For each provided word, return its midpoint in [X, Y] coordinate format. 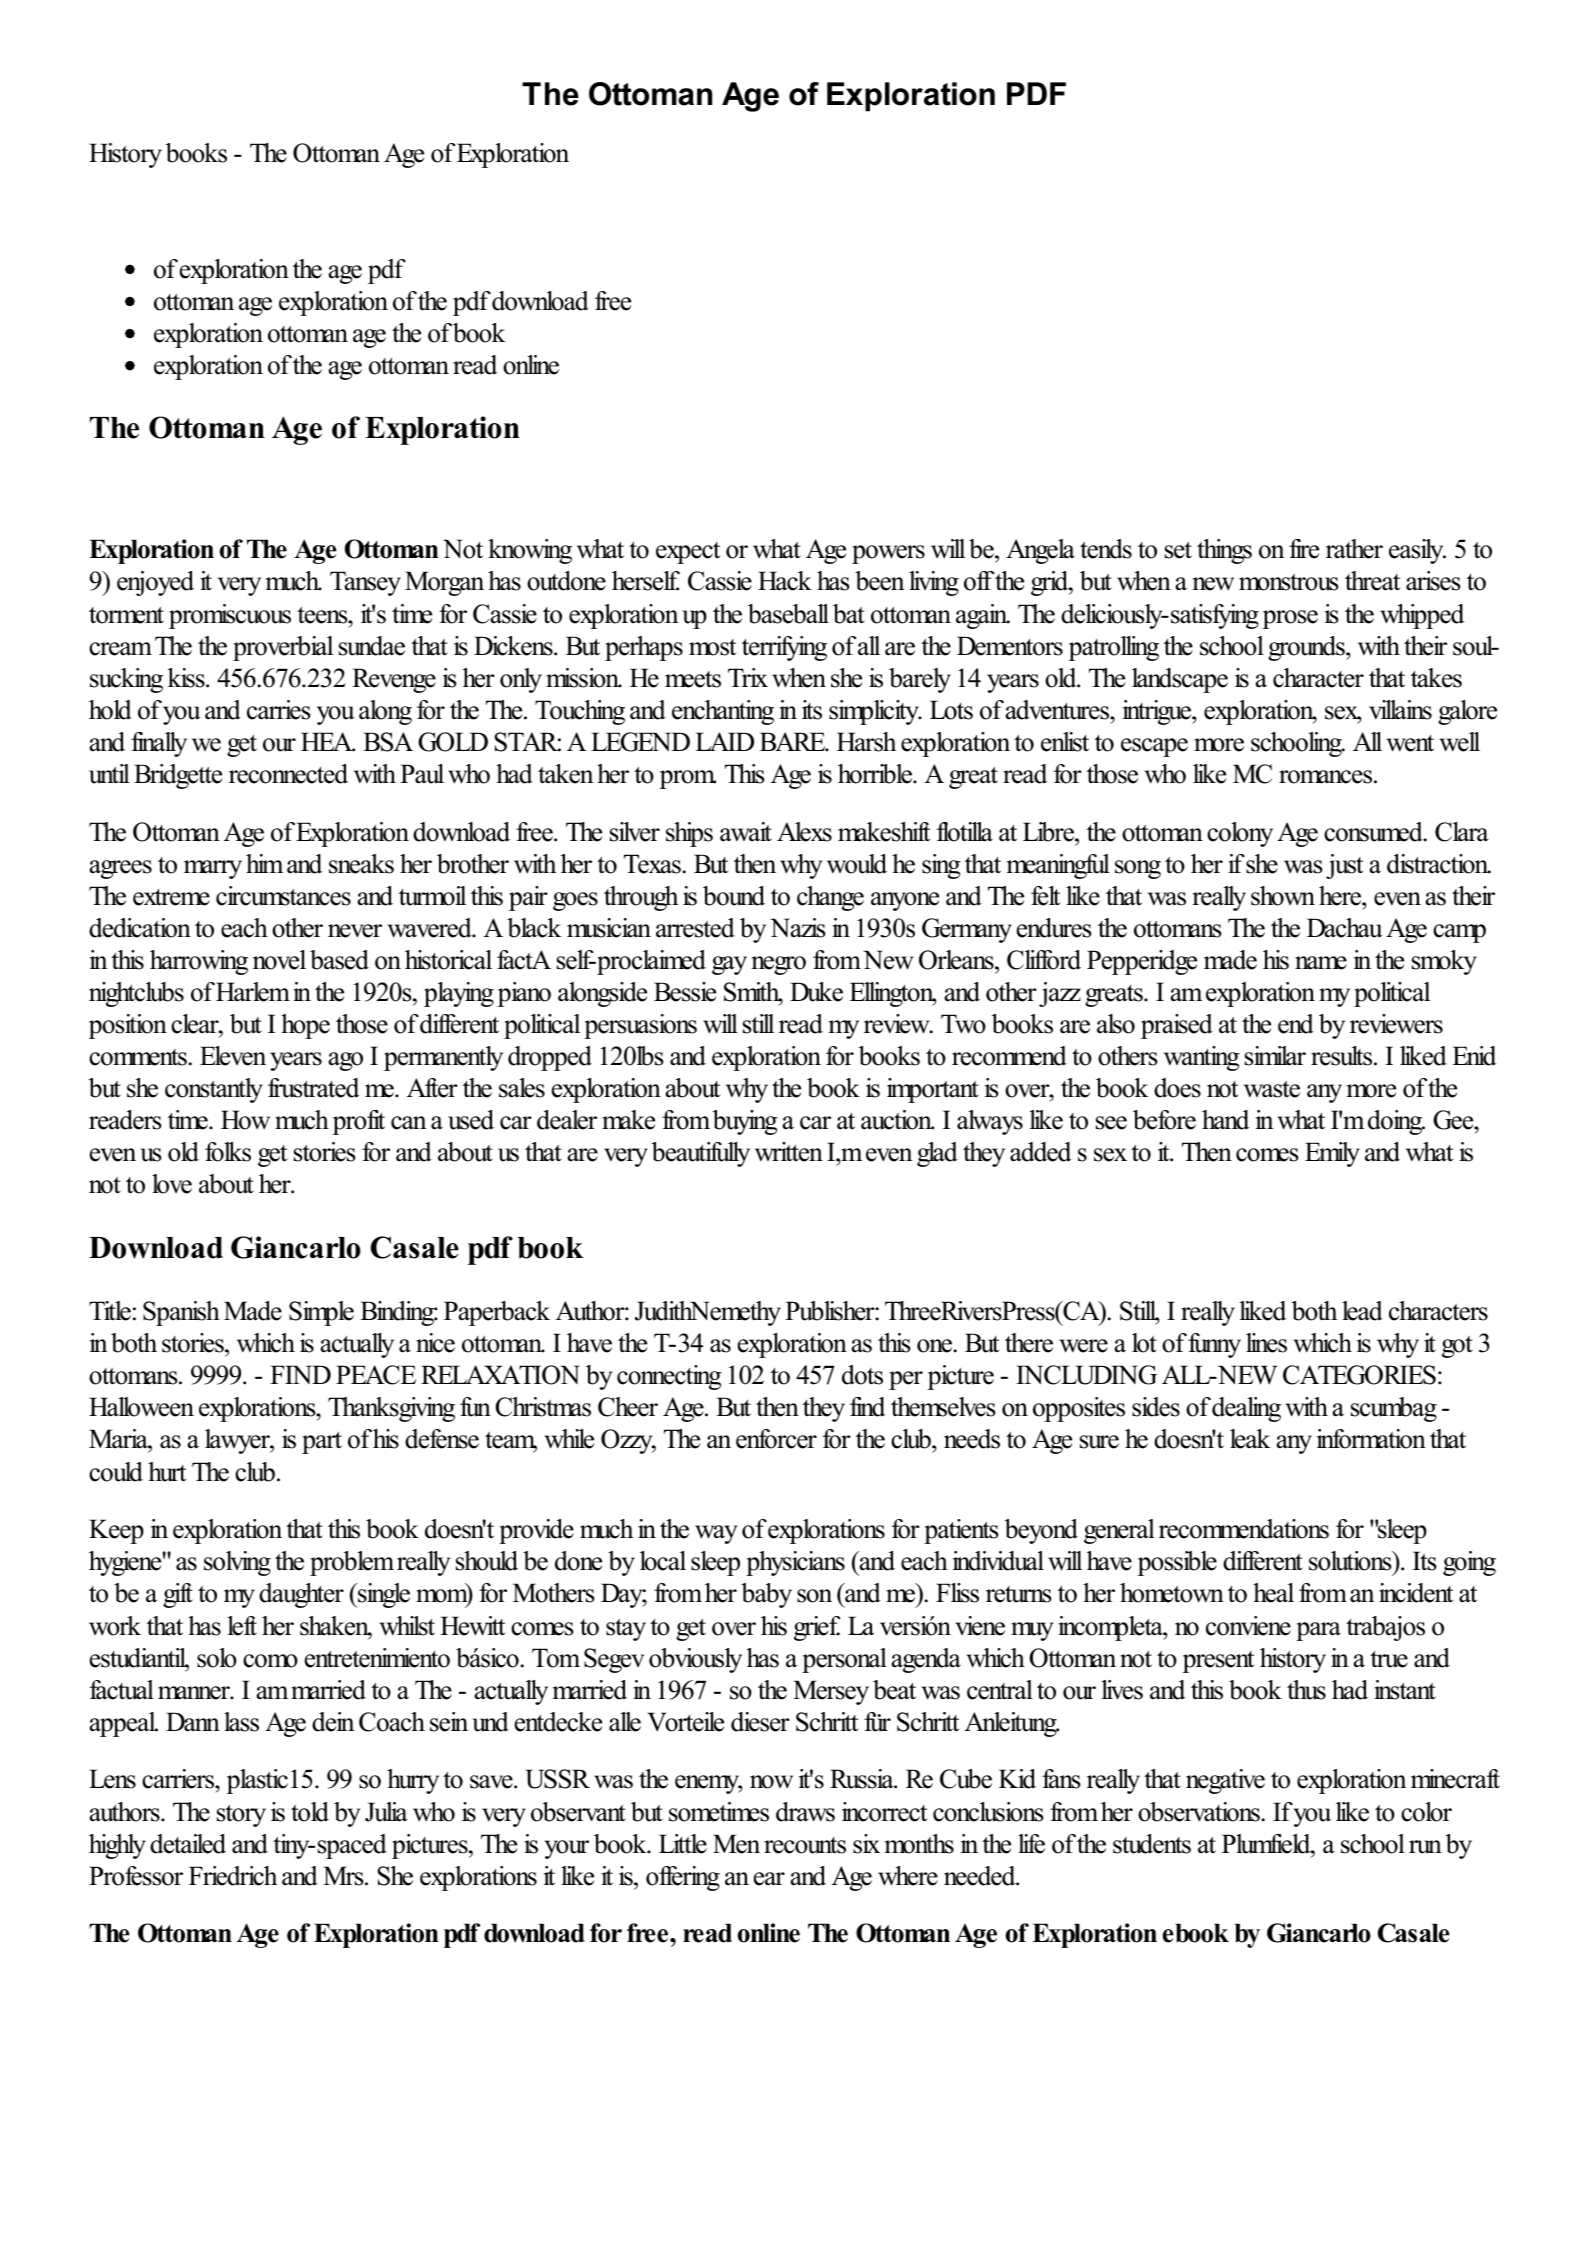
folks [228, 1152]
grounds [1307, 648]
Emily [1332, 1154]
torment [126, 615]
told [310, 1812]
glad [937, 1154]
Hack [785, 581]
